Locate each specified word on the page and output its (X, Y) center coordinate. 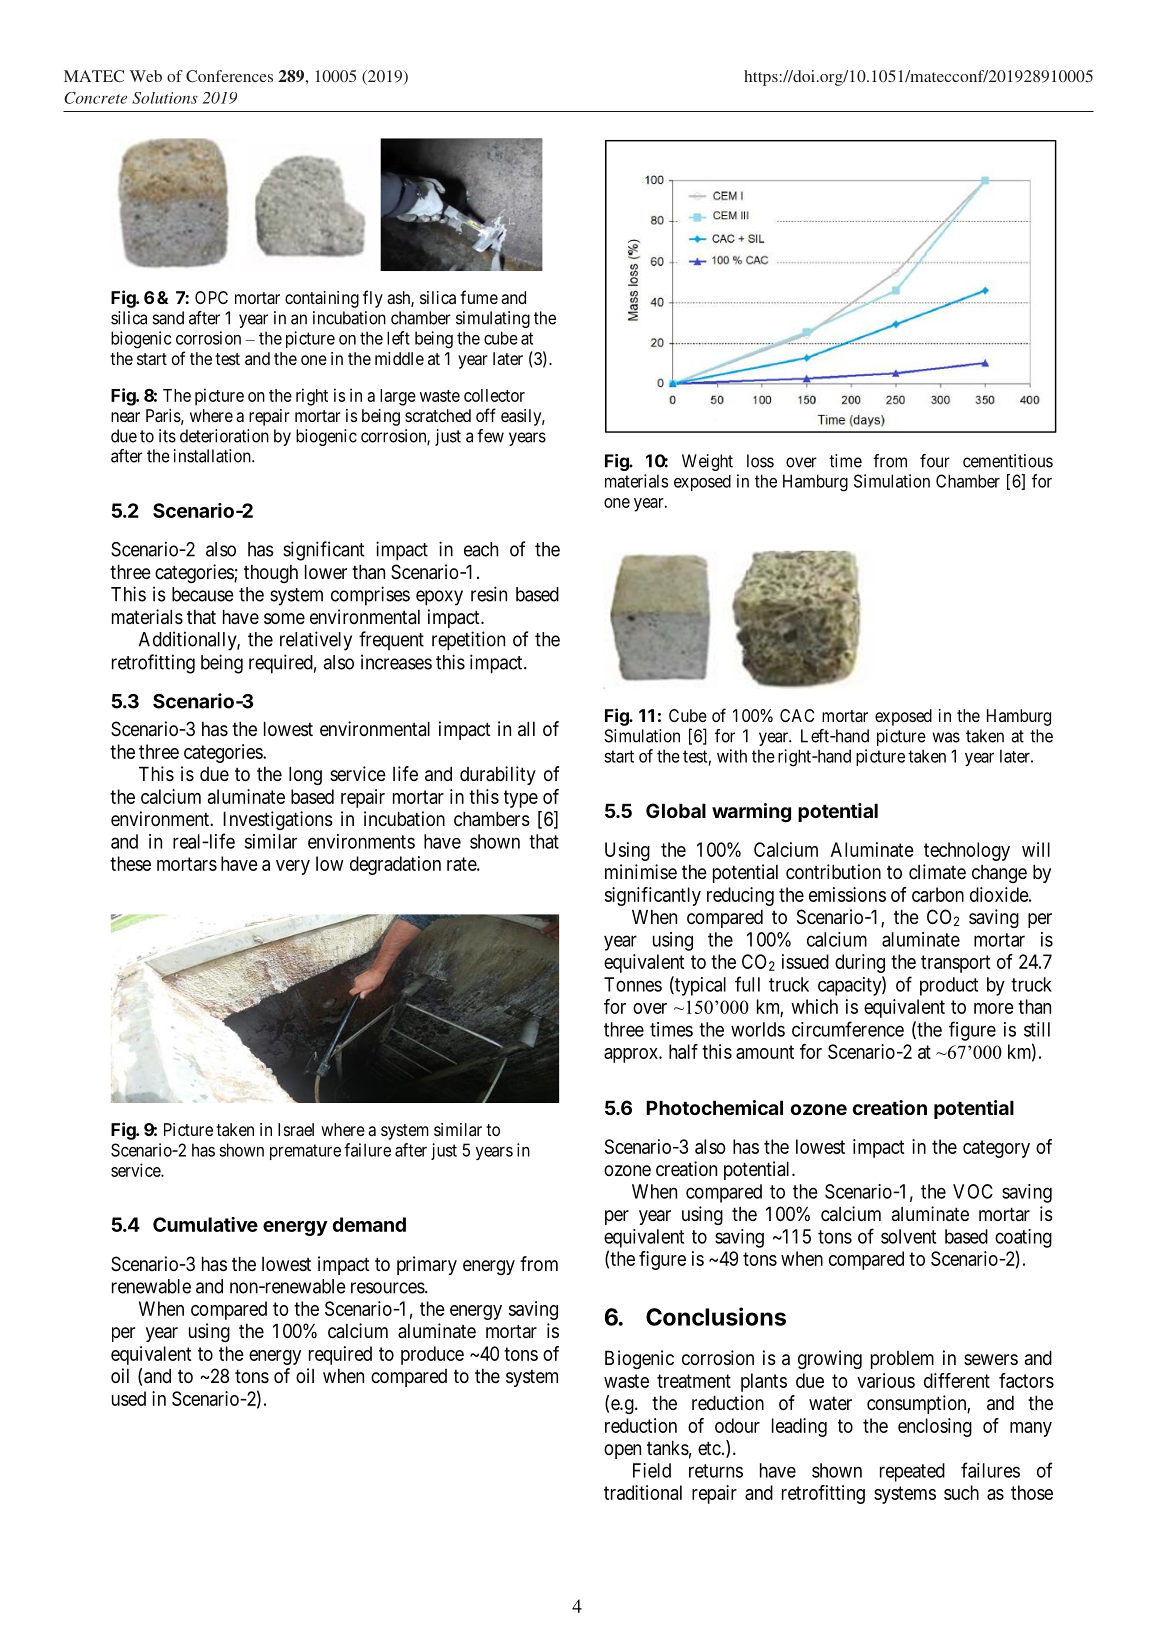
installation (213, 456)
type (521, 799)
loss (760, 461)
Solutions (165, 98)
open (622, 1451)
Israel (296, 1129)
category (996, 1149)
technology (967, 851)
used (129, 1398)
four (935, 461)
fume (479, 297)
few (490, 436)
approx (632, 1055)
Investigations (278, 820)
